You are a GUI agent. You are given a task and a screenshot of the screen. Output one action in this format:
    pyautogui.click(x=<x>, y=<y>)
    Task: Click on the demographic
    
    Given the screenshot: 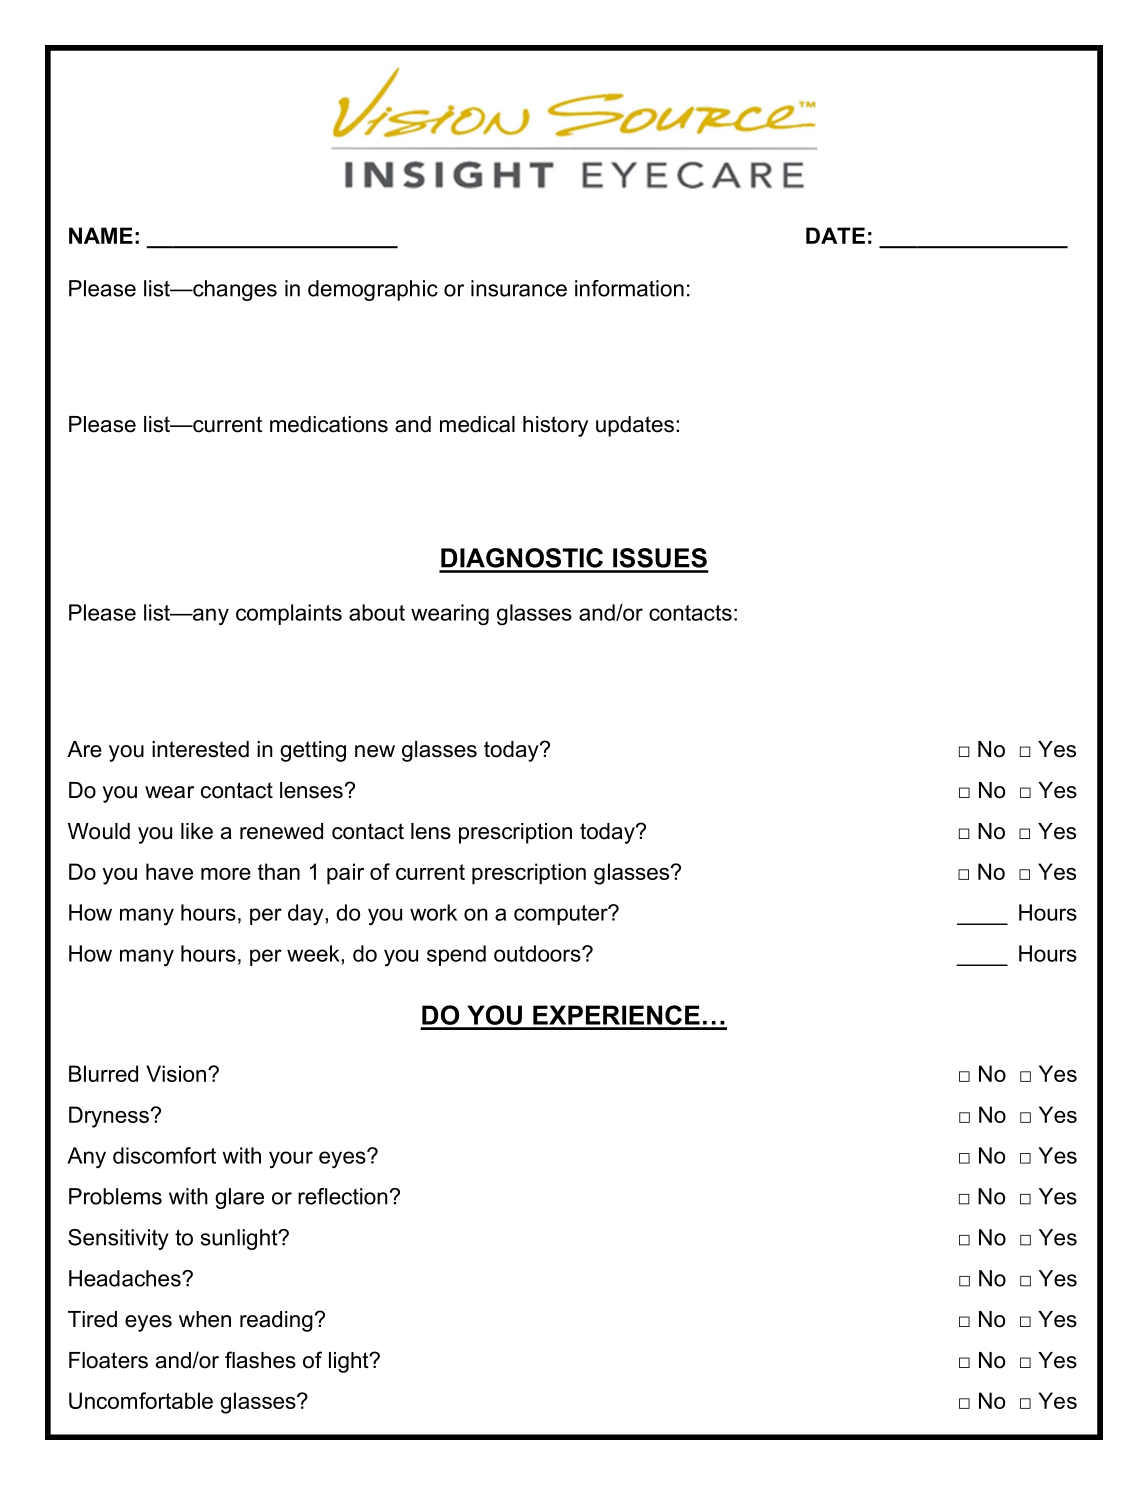 What is the action you would take?
    pyautogui.click(x=373, y=290)
